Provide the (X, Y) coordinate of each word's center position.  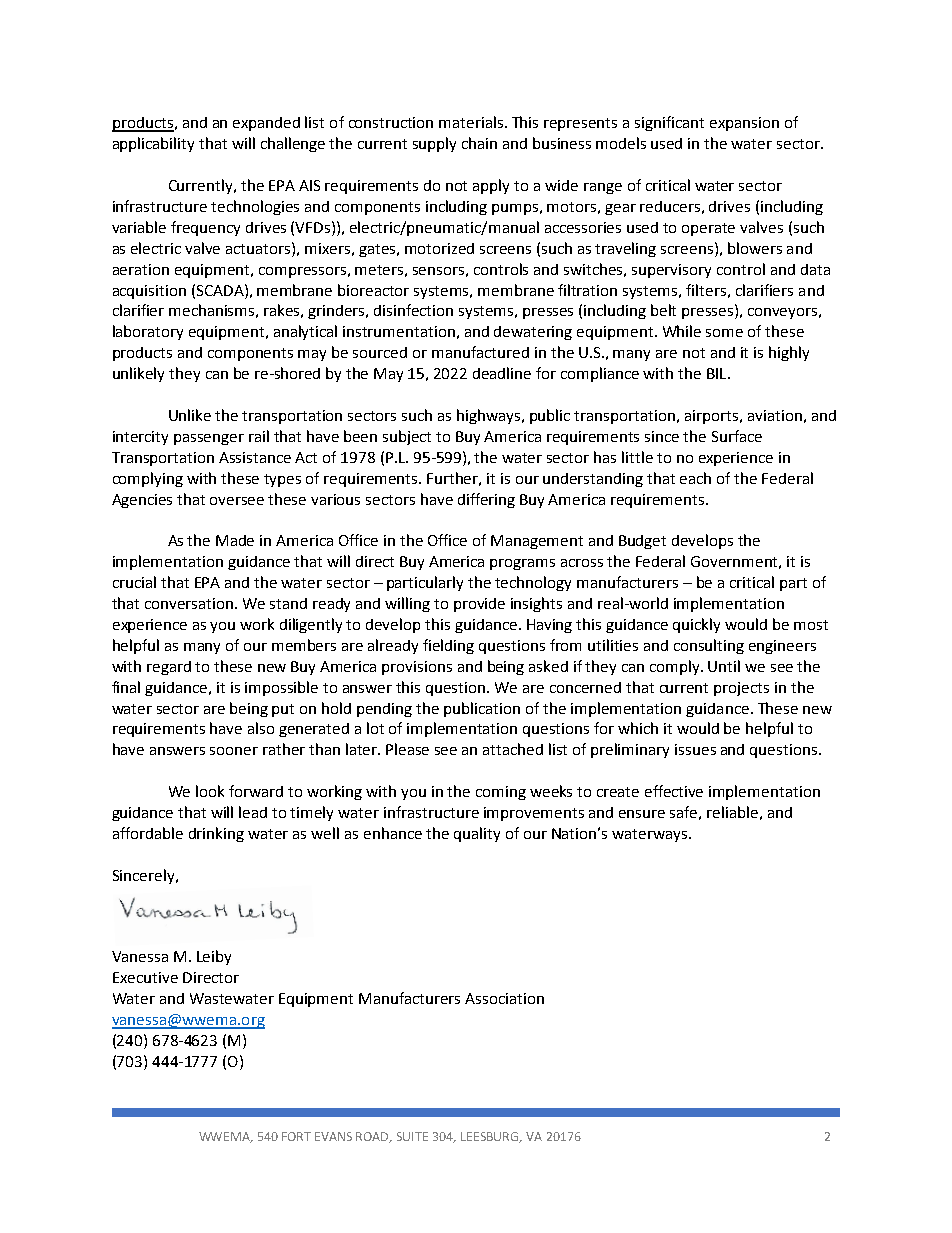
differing (486, 500)
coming (501, 793)
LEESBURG (491, 1137)
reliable (732, 812)
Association (504, 998)
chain (479, 143)
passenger (209, 439)
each (695, 478)
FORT (296, 1136)
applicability (153, 144)
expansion (744, 124)
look (210, 791)
